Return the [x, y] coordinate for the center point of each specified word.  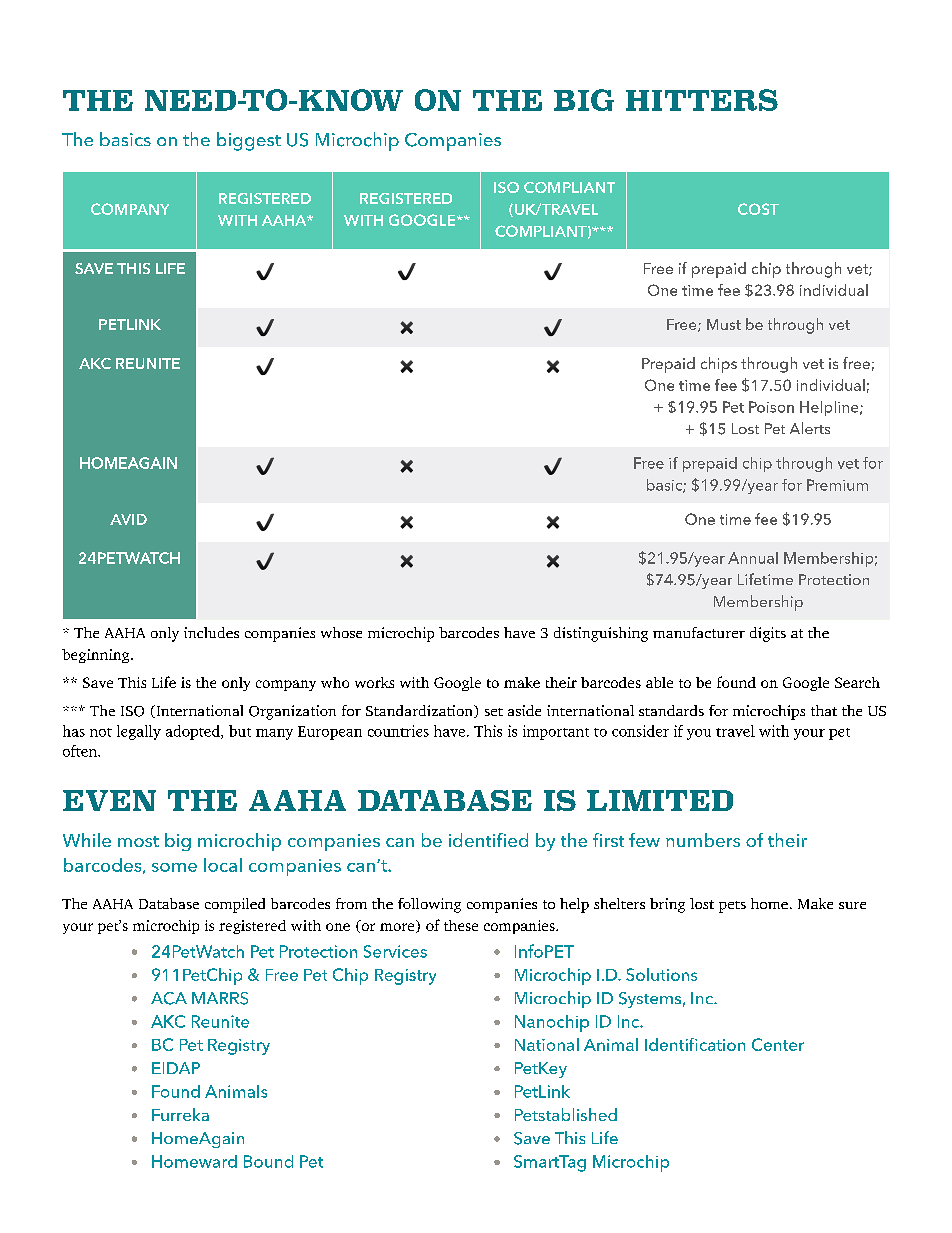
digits [768, 634]
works [374, 682]
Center [778, 1044]
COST [758, 209]
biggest [249, 141]
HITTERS [702, 100]
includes [211, 632]
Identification [695, 1044]
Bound [268, 1161]
